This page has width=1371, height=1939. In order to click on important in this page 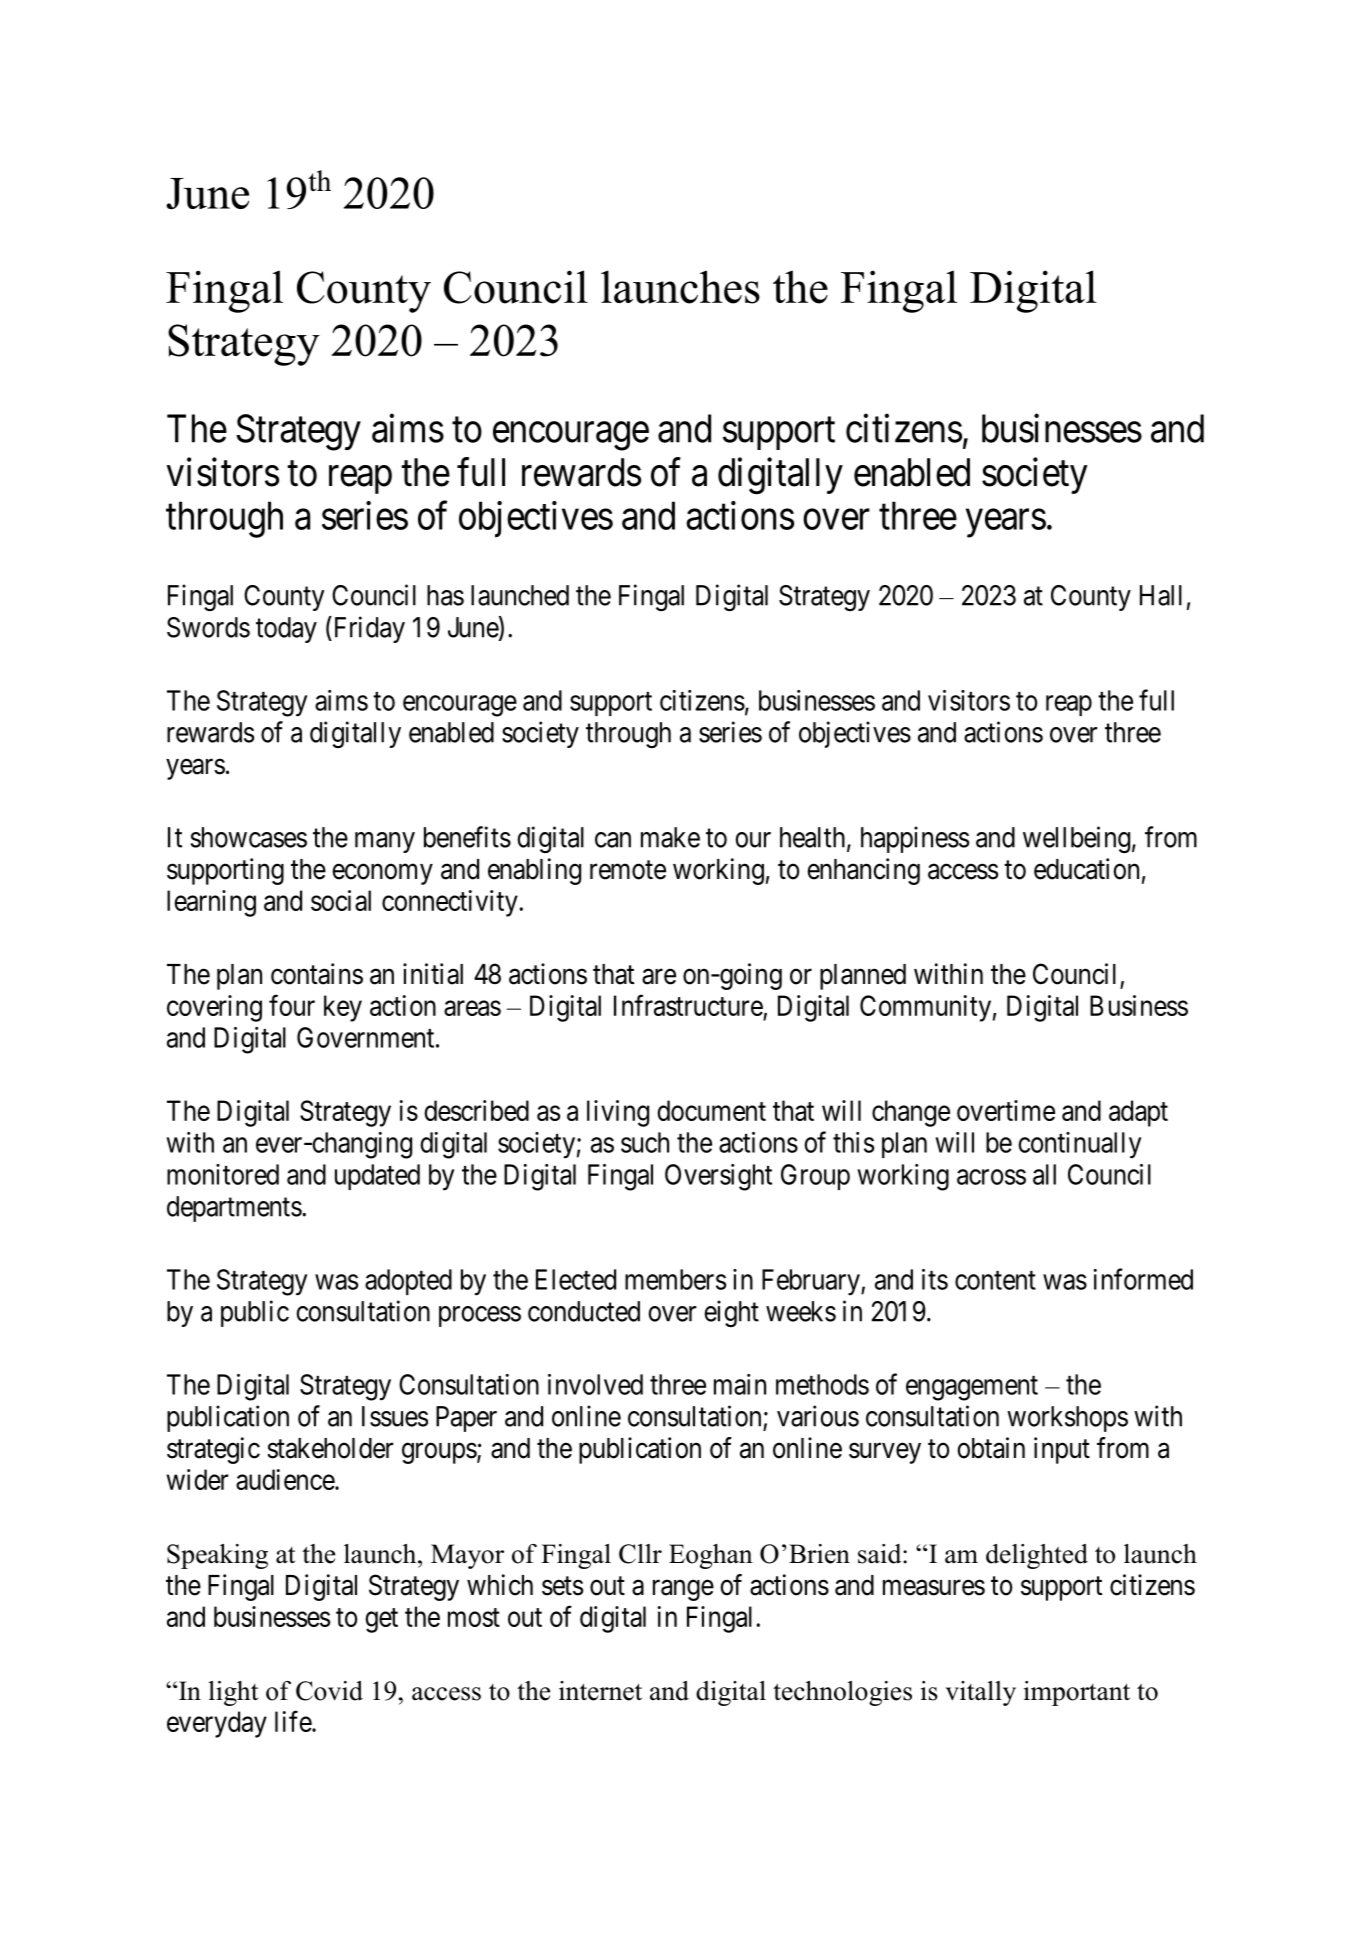, I will do `click(1077, 1693)`.
